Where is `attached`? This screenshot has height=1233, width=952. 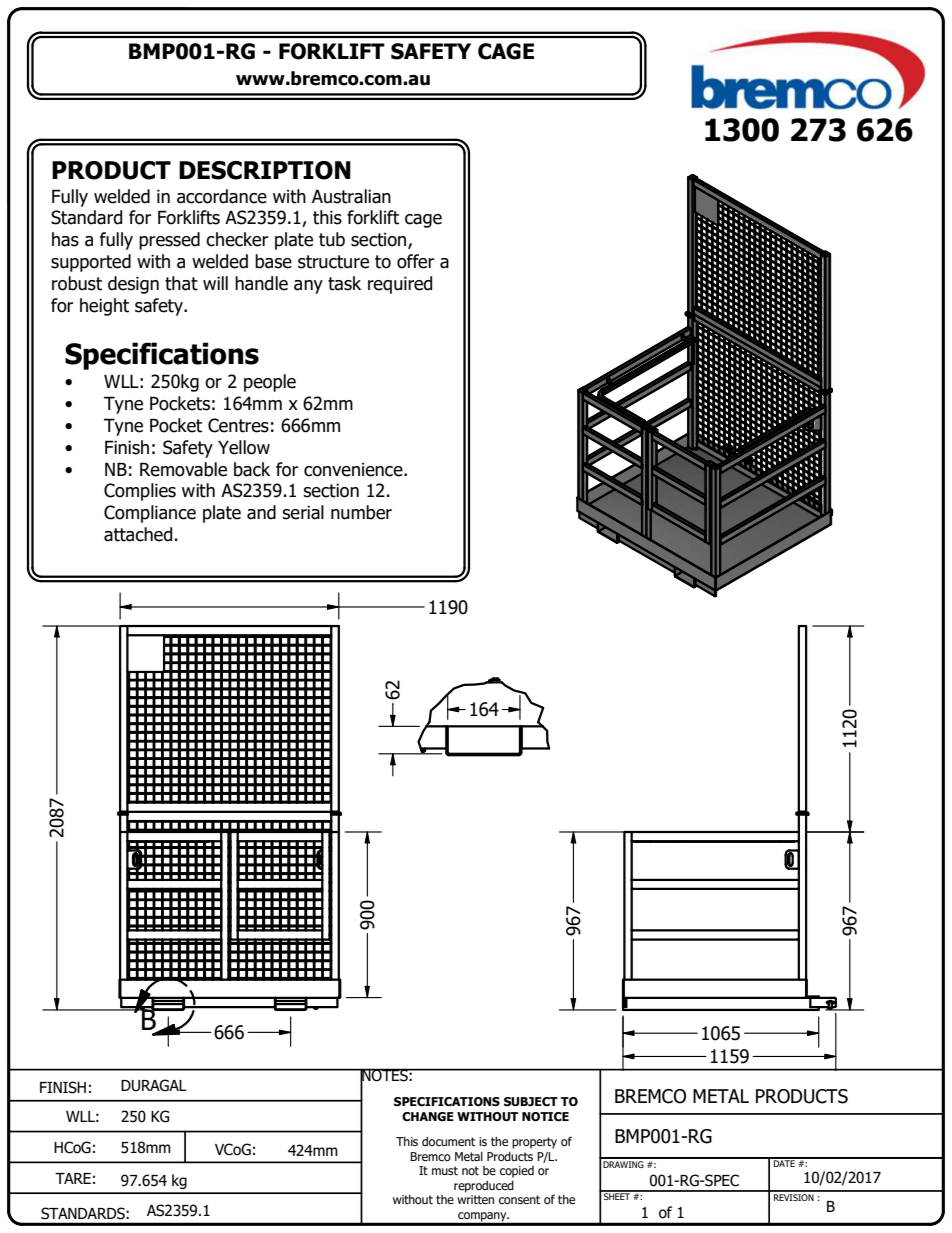
attached is located at coordinates (138, 534).
